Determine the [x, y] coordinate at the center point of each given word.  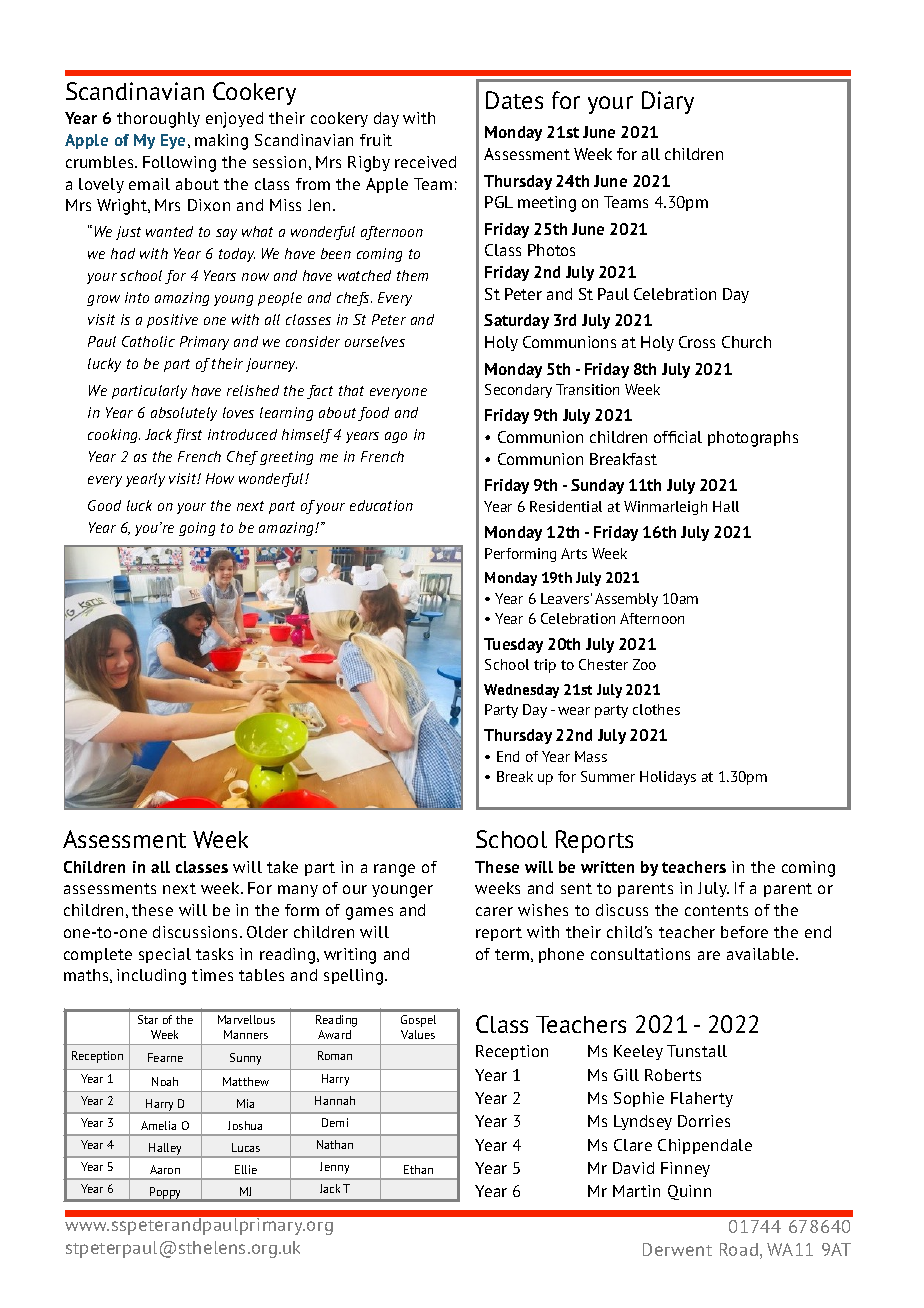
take [282, 867]
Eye [175, 141]
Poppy [166, 1194]
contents [716, 910]
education [381, 505]
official [678, 437]
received [425, 162]
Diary [668, 102]
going [197, 529]
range [394, 870]
